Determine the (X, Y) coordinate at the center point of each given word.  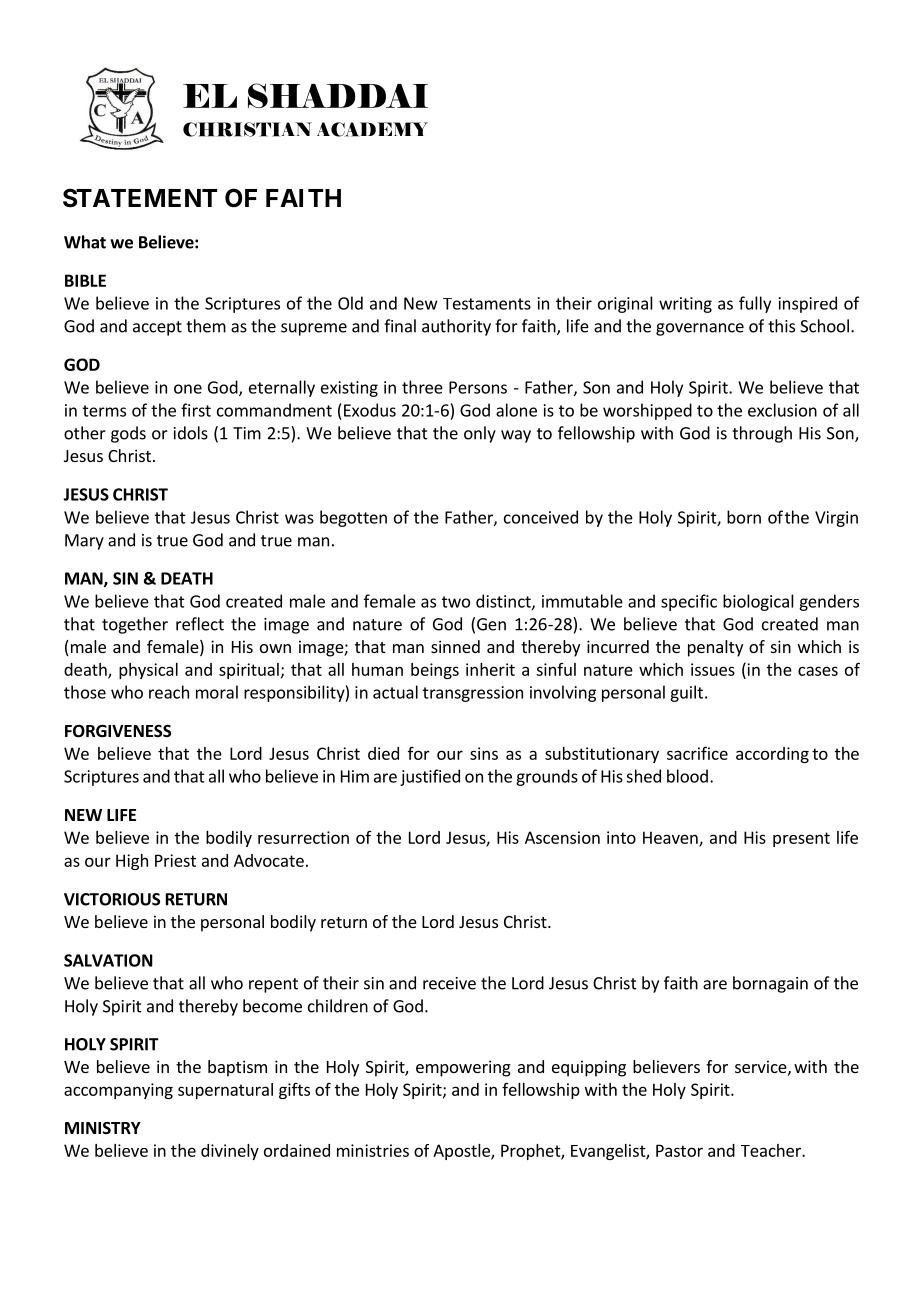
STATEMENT (140, 198)
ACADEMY (372, 129)
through (762, 434)
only (480, 434)
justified (430, 777)
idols (191, 433)
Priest (175, 860)
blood (687, 776)
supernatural (225, 1091)
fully (755, 304)
